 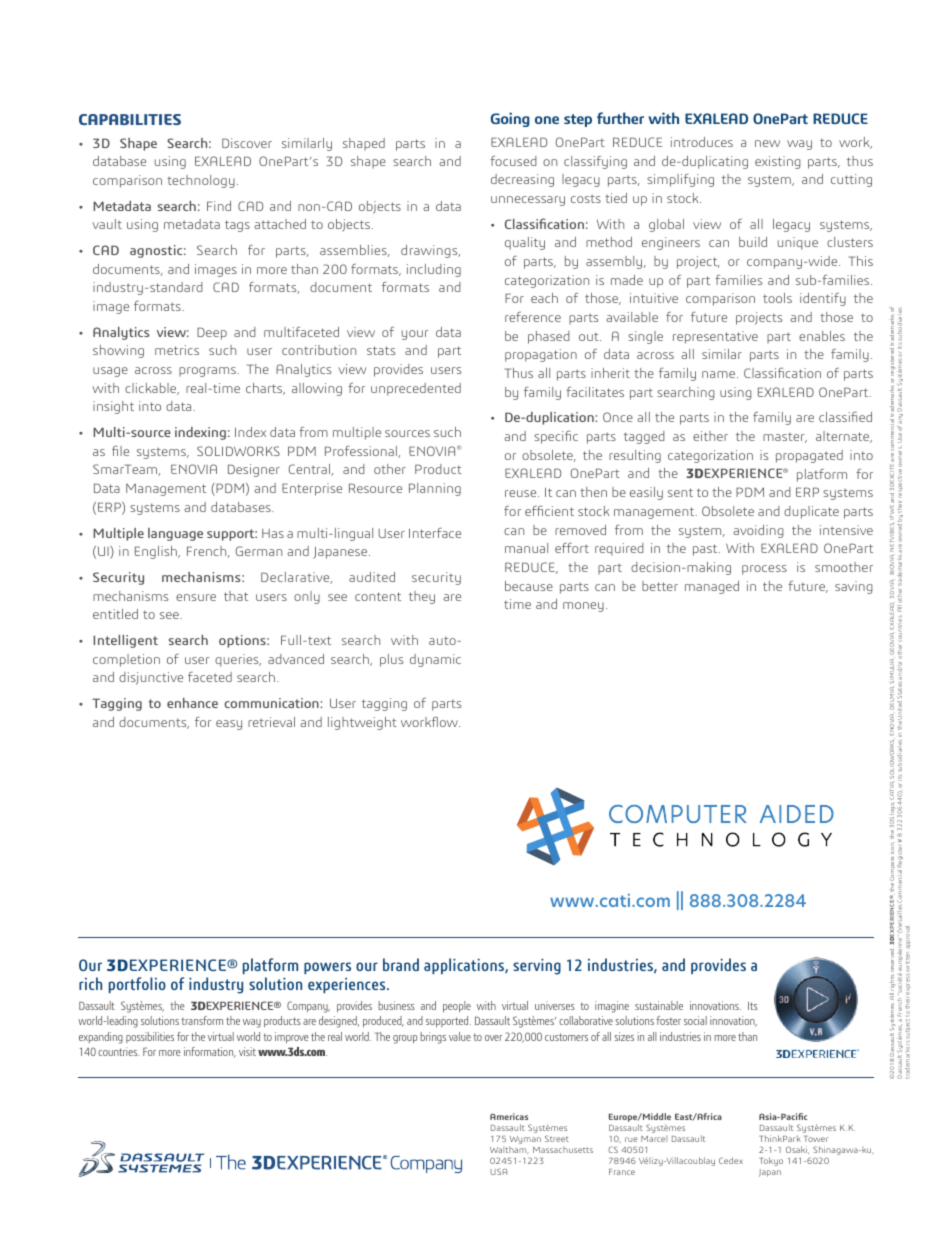 I want to click on dynamic, so click(x=435, y=660).
